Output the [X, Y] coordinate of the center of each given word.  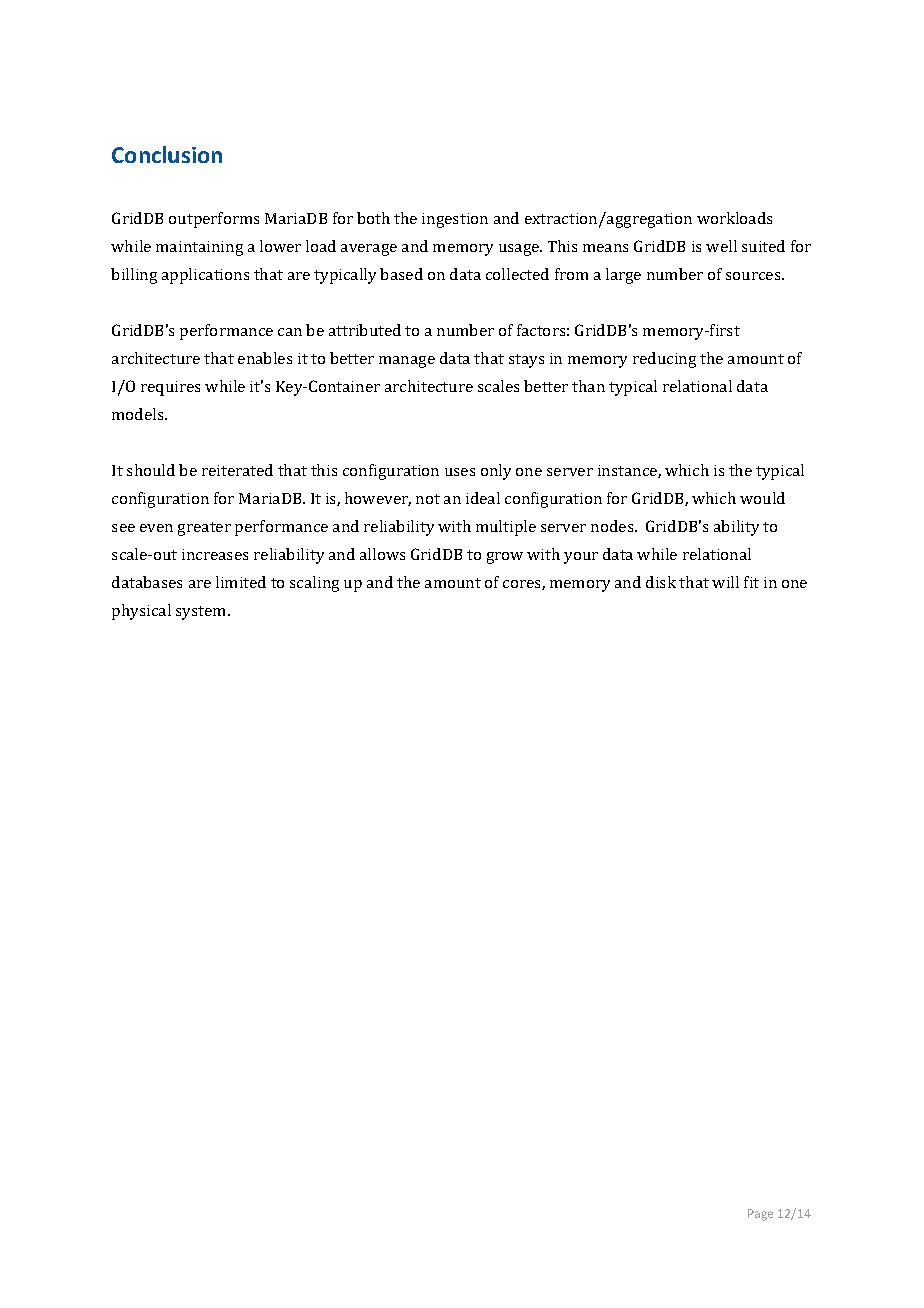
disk [661, 582]
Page [760, 1215]
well [721, 246]
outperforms [214, 220]
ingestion [455, 220]
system [202, 613]
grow [505, 558]
